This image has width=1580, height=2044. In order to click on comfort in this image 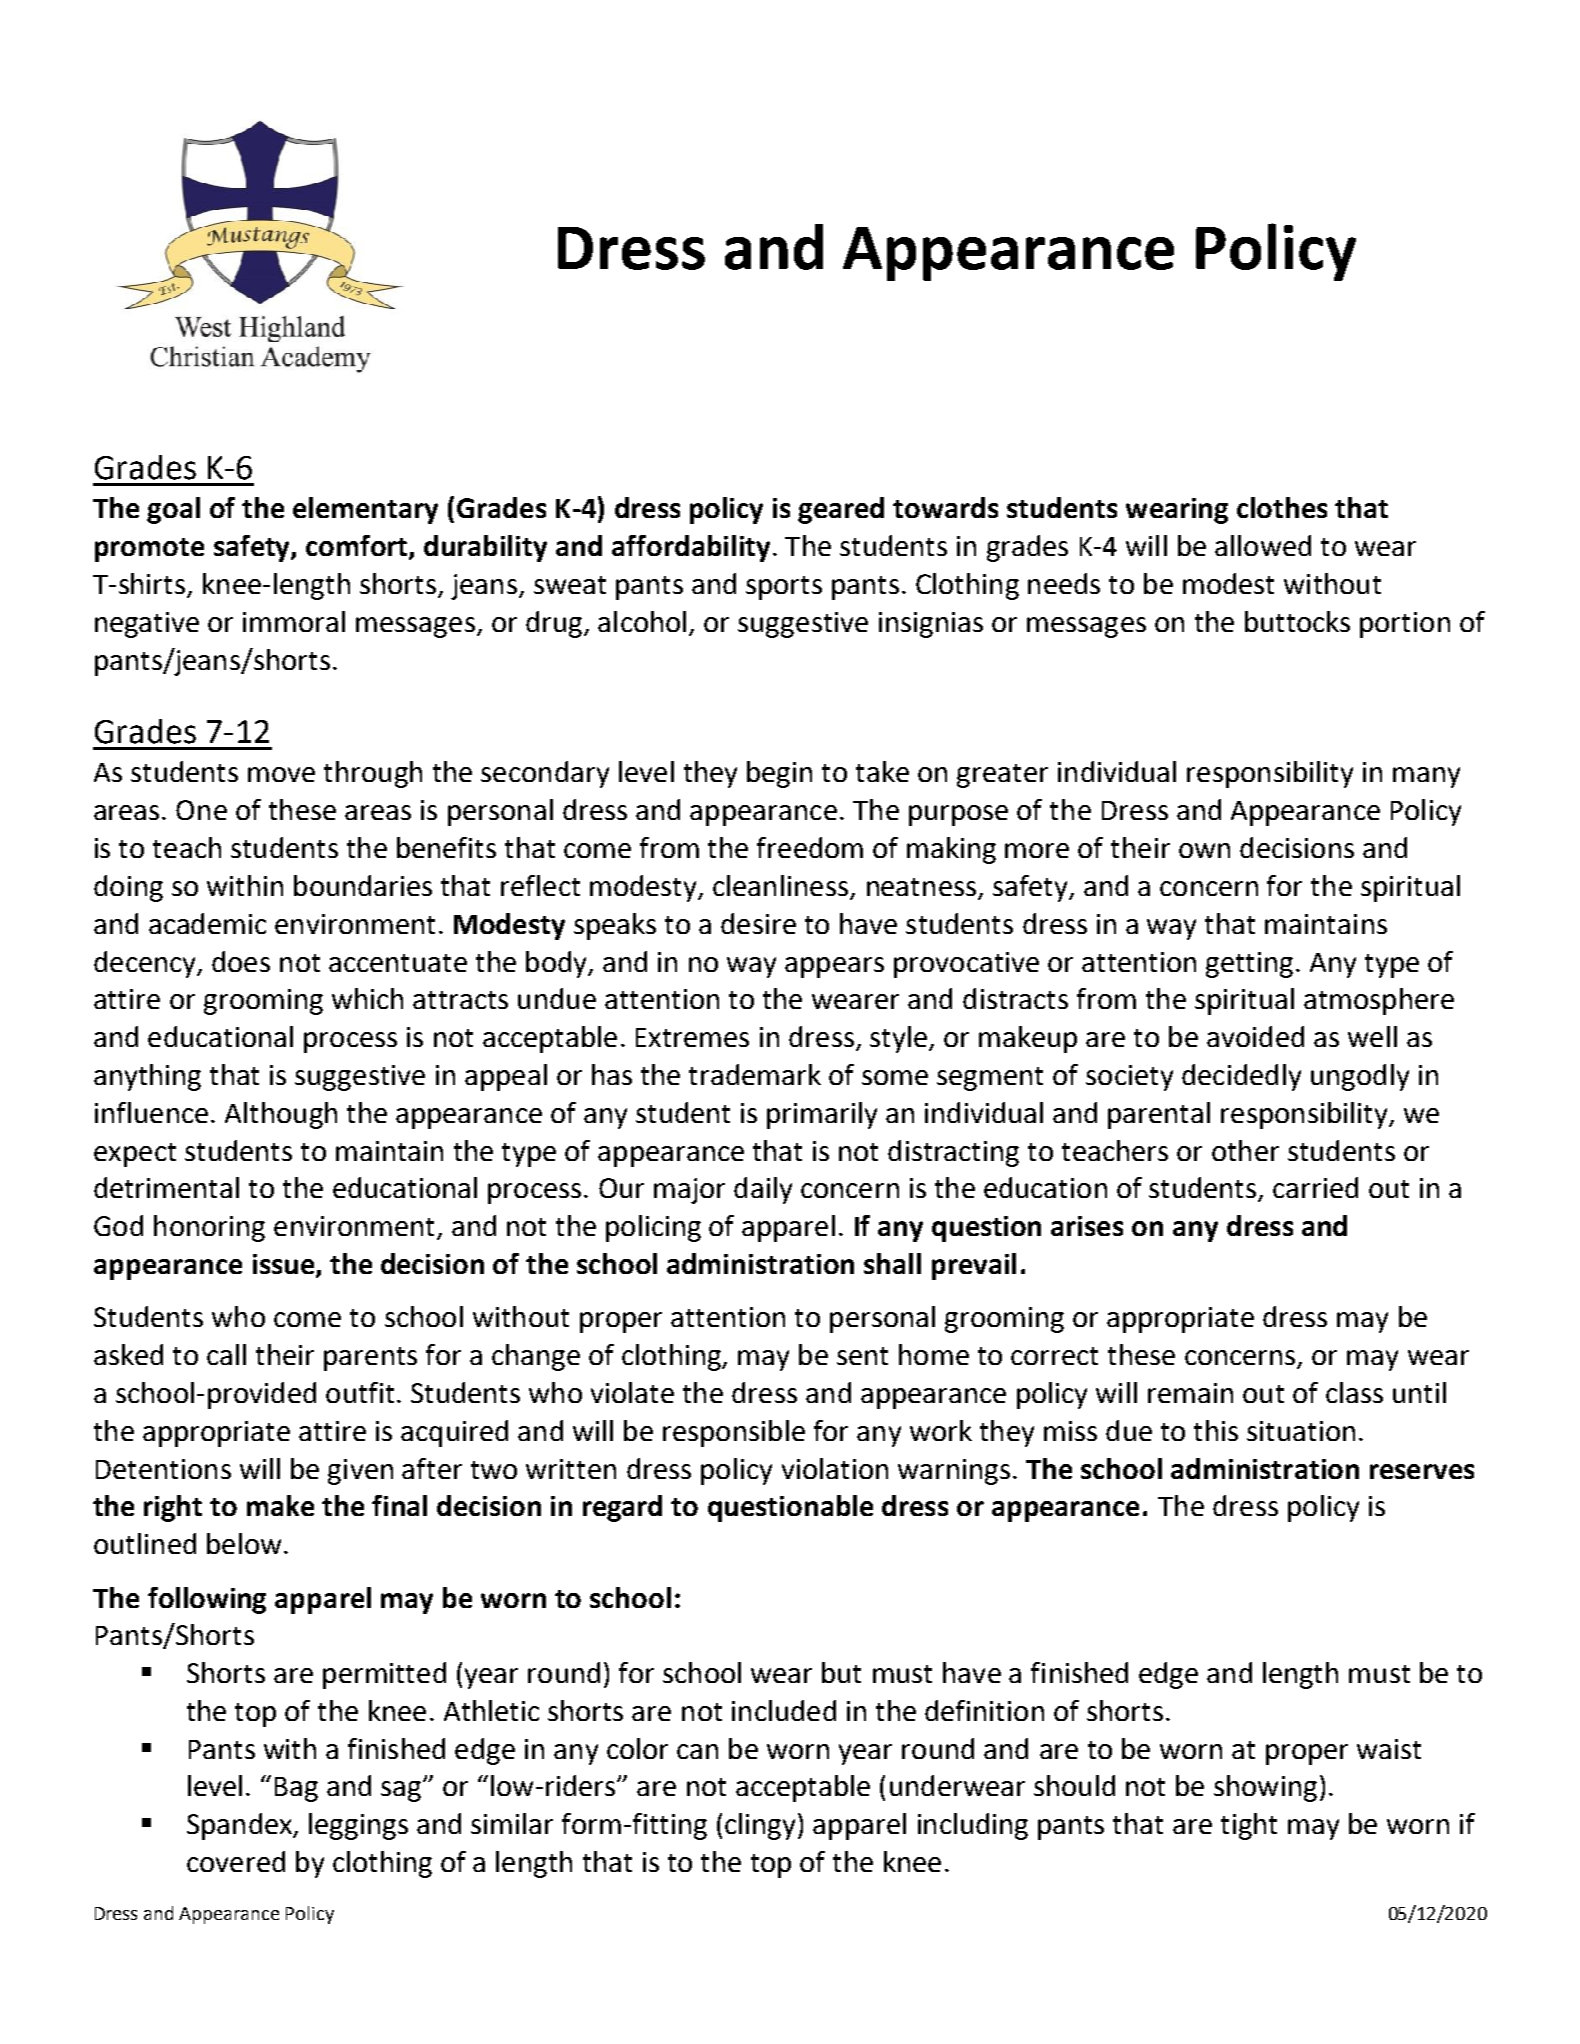, I will do `click(358, 547)`.
